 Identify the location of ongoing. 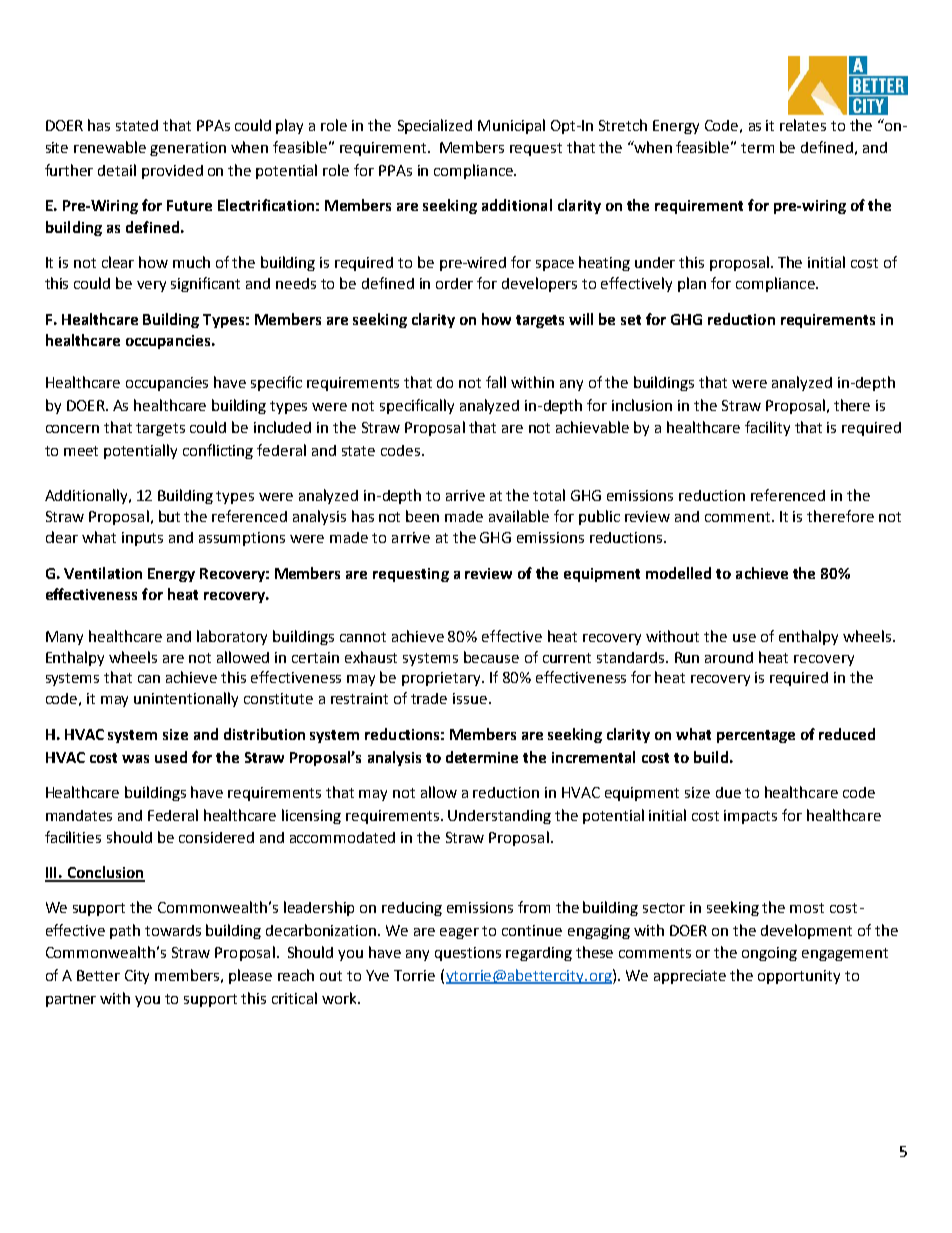
(769, 954).
